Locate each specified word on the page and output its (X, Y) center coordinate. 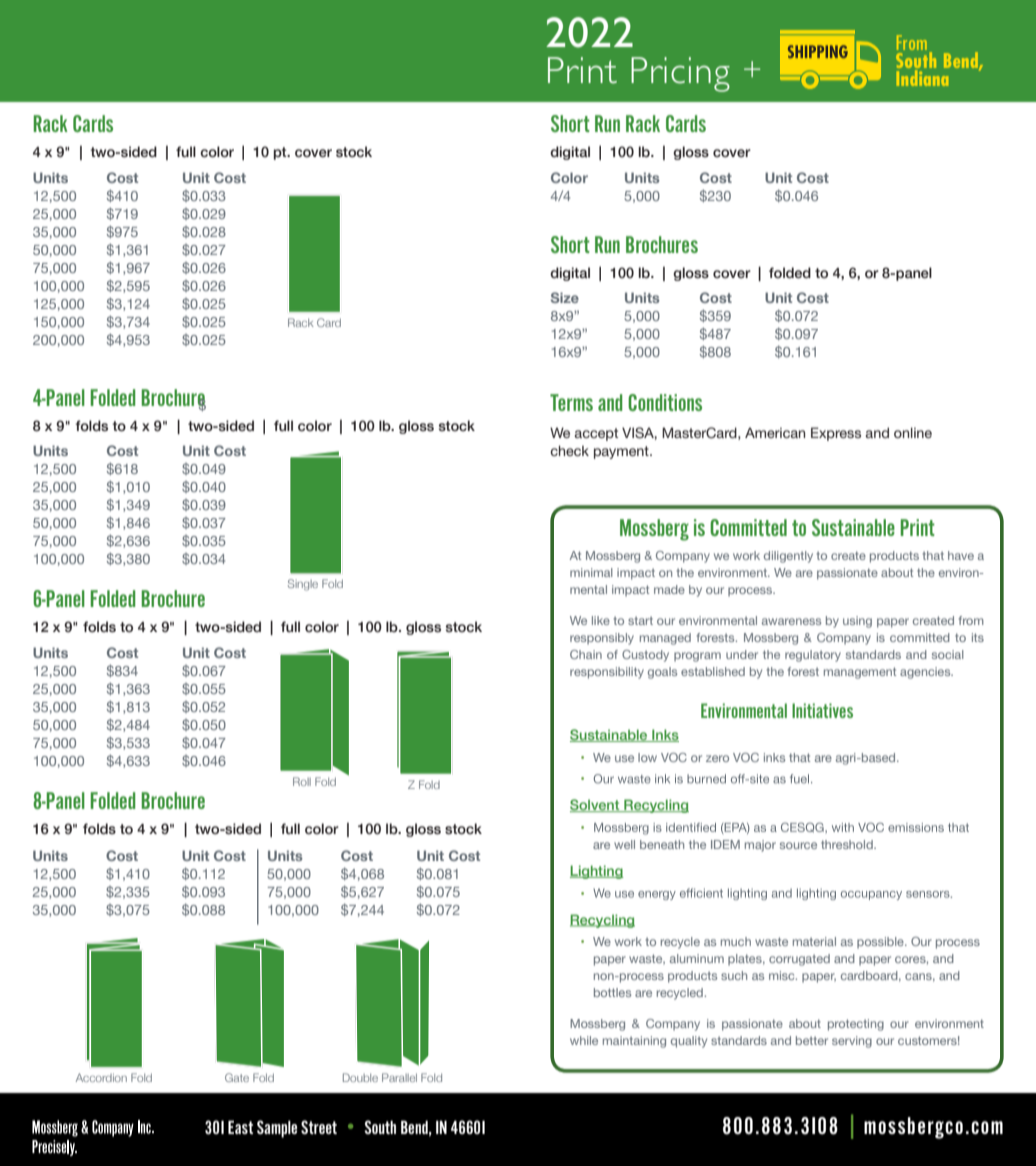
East (240, 1127)
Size (565, 297)
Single (303, 585)
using (857, 622)
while (584, 1040)
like (601, 620)
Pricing (680, 74)
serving (852, 1042)
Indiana (922, 78)
